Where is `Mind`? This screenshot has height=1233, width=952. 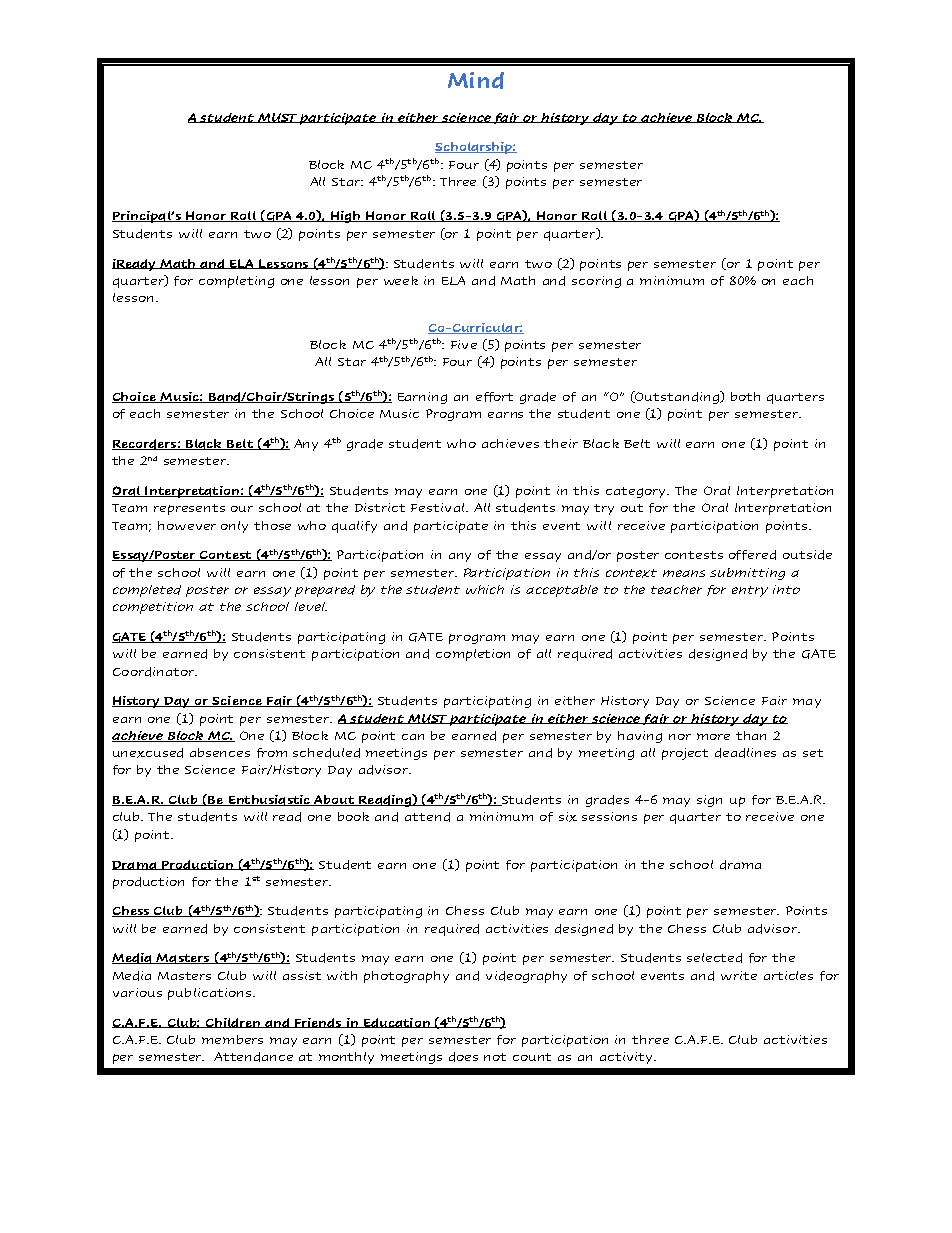 Mind is located at coordinates (476, 80).
